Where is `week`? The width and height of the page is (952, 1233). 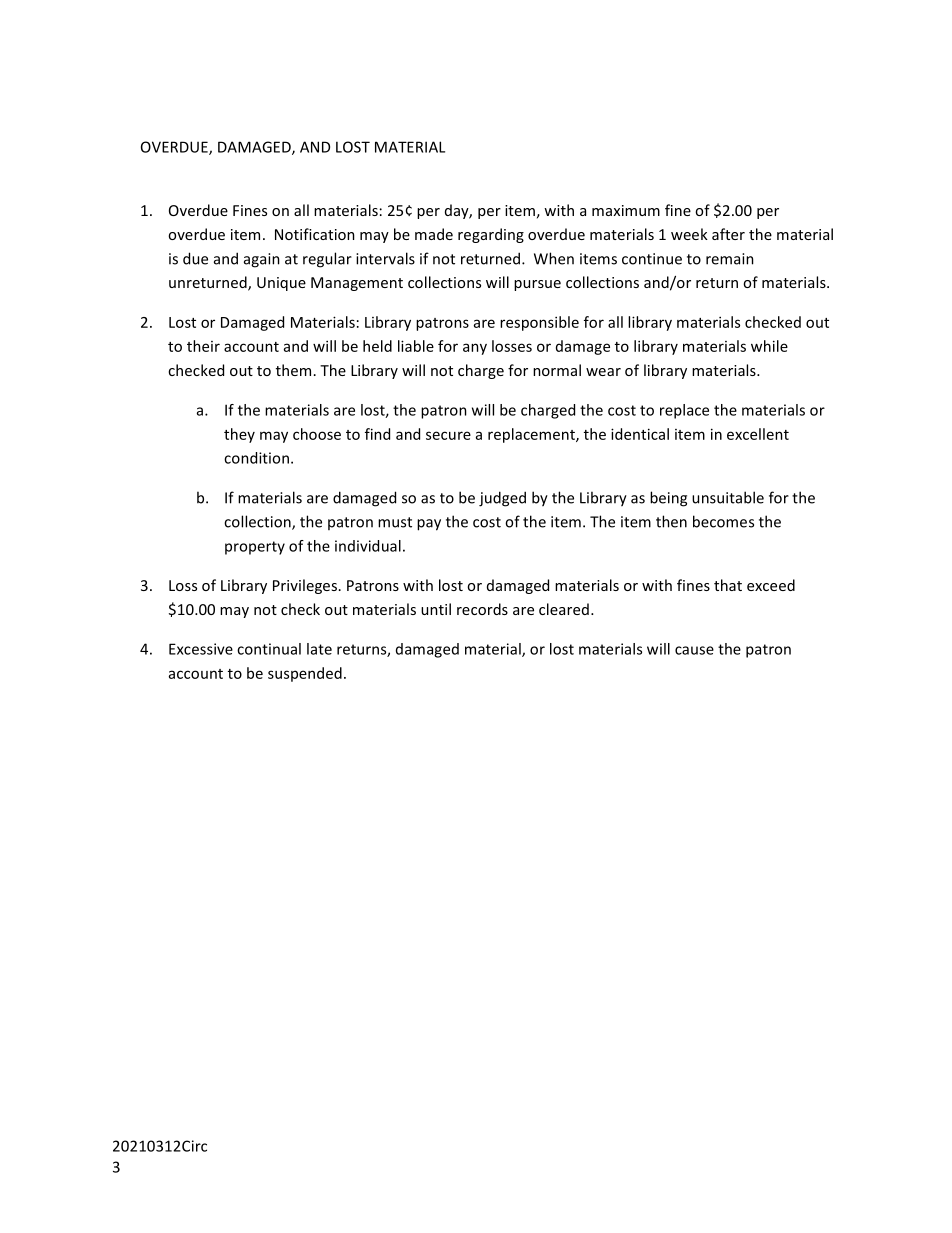 week is located at coordinates (689, 234).
